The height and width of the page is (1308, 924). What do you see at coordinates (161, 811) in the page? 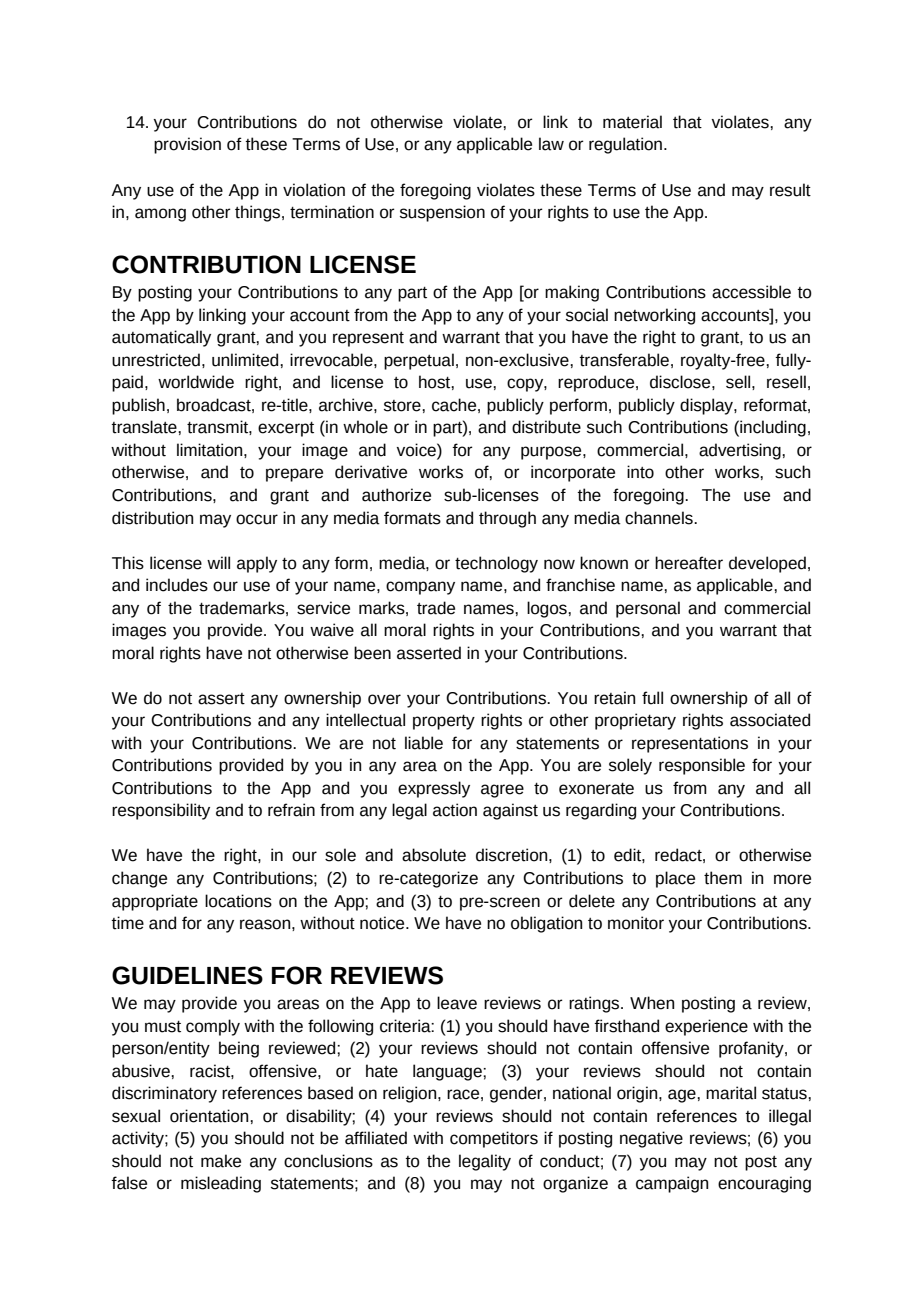
I see `responsibility` at bounding box center [161, 811].
